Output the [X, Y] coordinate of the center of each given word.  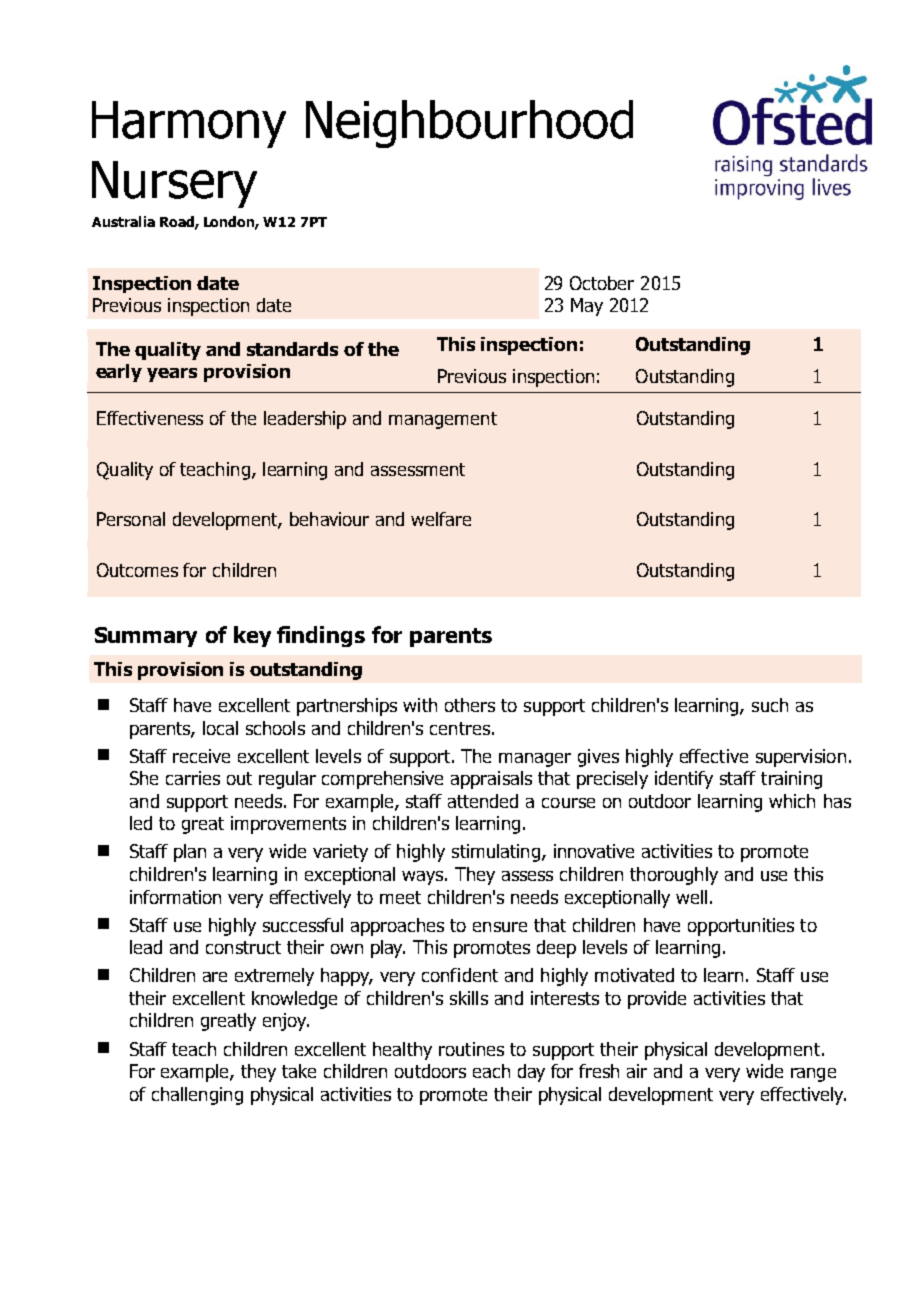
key [252, 636]
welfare [441, 519]
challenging [197, 1096]
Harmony [189, 124]
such [770, 705]
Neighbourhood [469, 124]
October [602, 283]
